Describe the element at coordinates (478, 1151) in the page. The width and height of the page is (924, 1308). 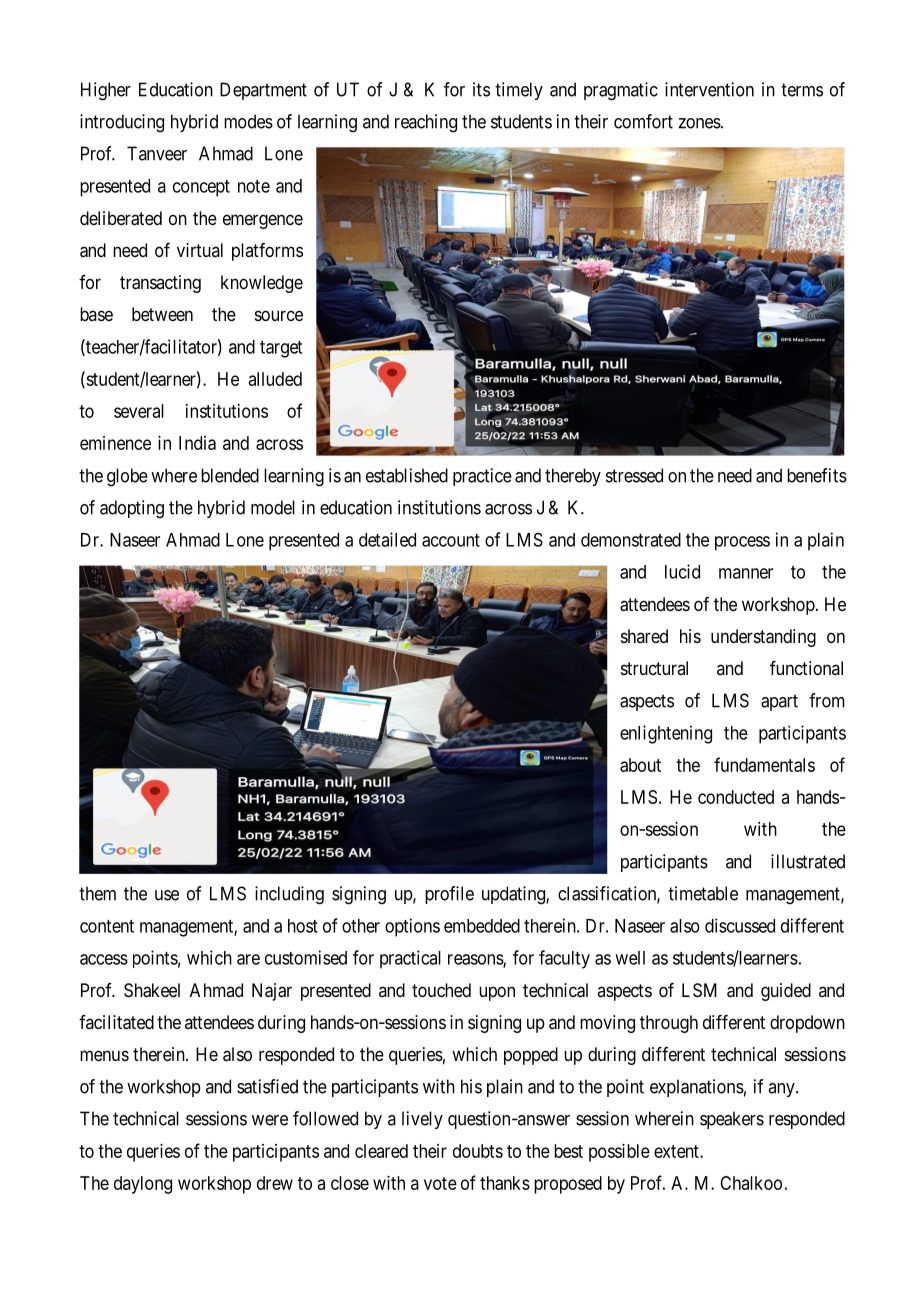
I see `doubts` at that location.
